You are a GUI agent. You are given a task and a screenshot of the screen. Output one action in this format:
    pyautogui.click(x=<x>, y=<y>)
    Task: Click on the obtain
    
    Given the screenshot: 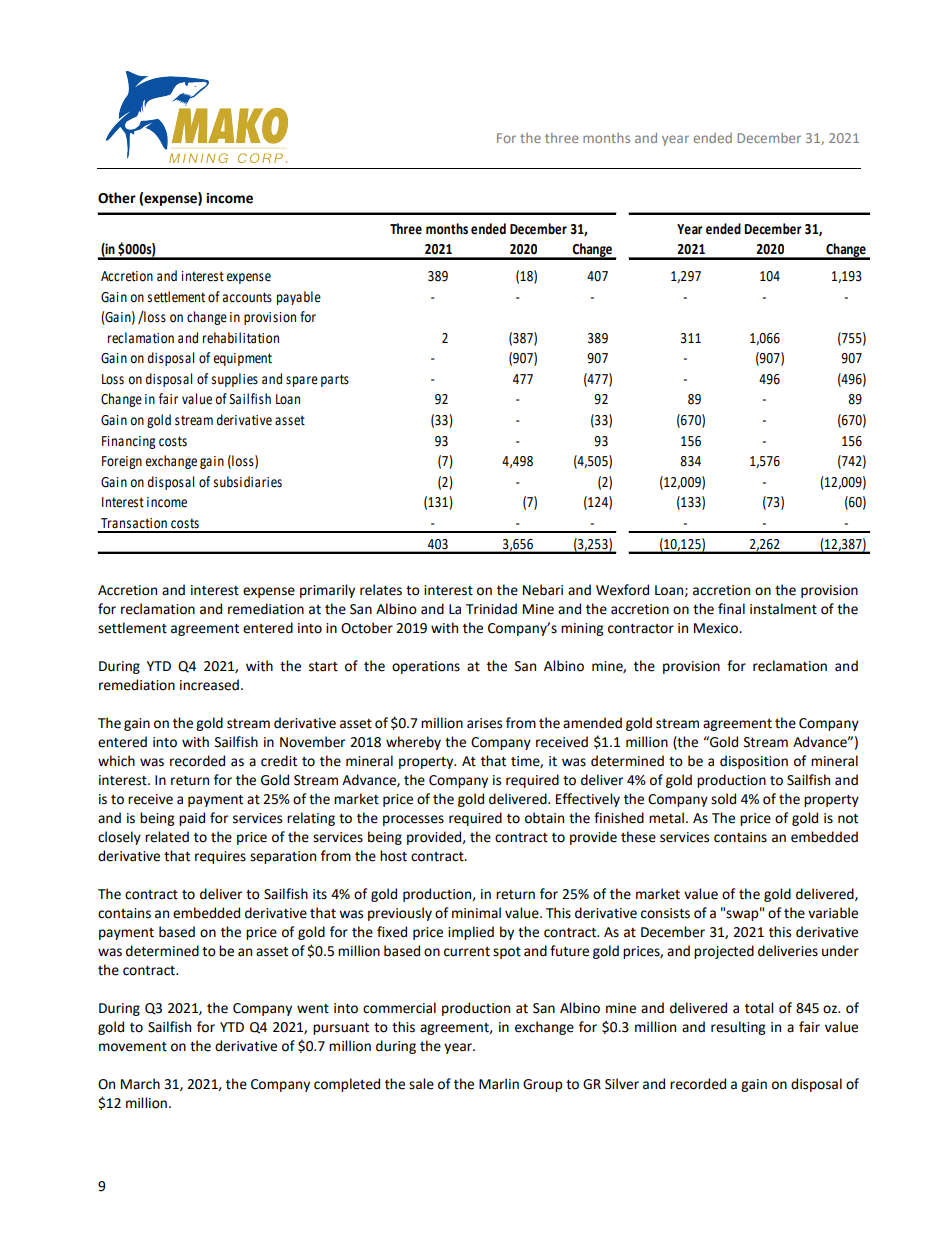 What is the action you would take?
    pyautogui.click(x=544, y=818)
